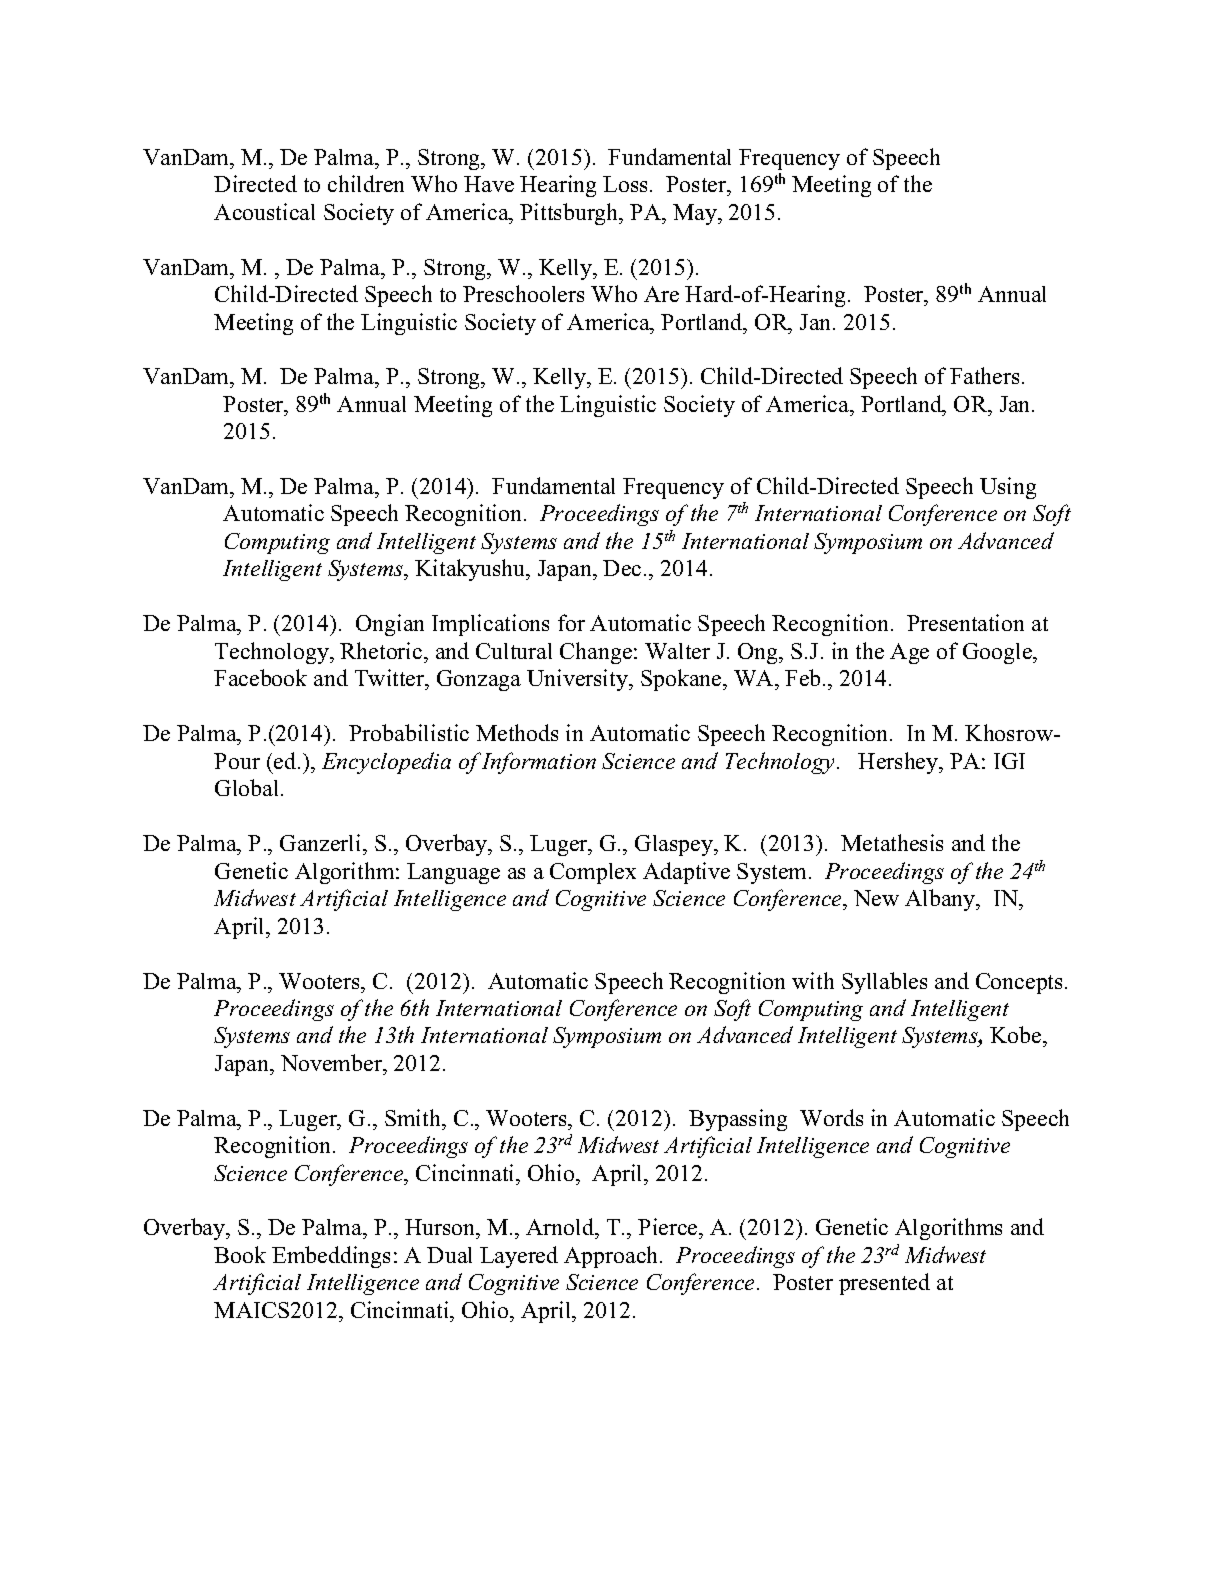  What do you see at coordinates (899, 763) in the image?
I see `Hershey` at bounding box center [899, 763].
